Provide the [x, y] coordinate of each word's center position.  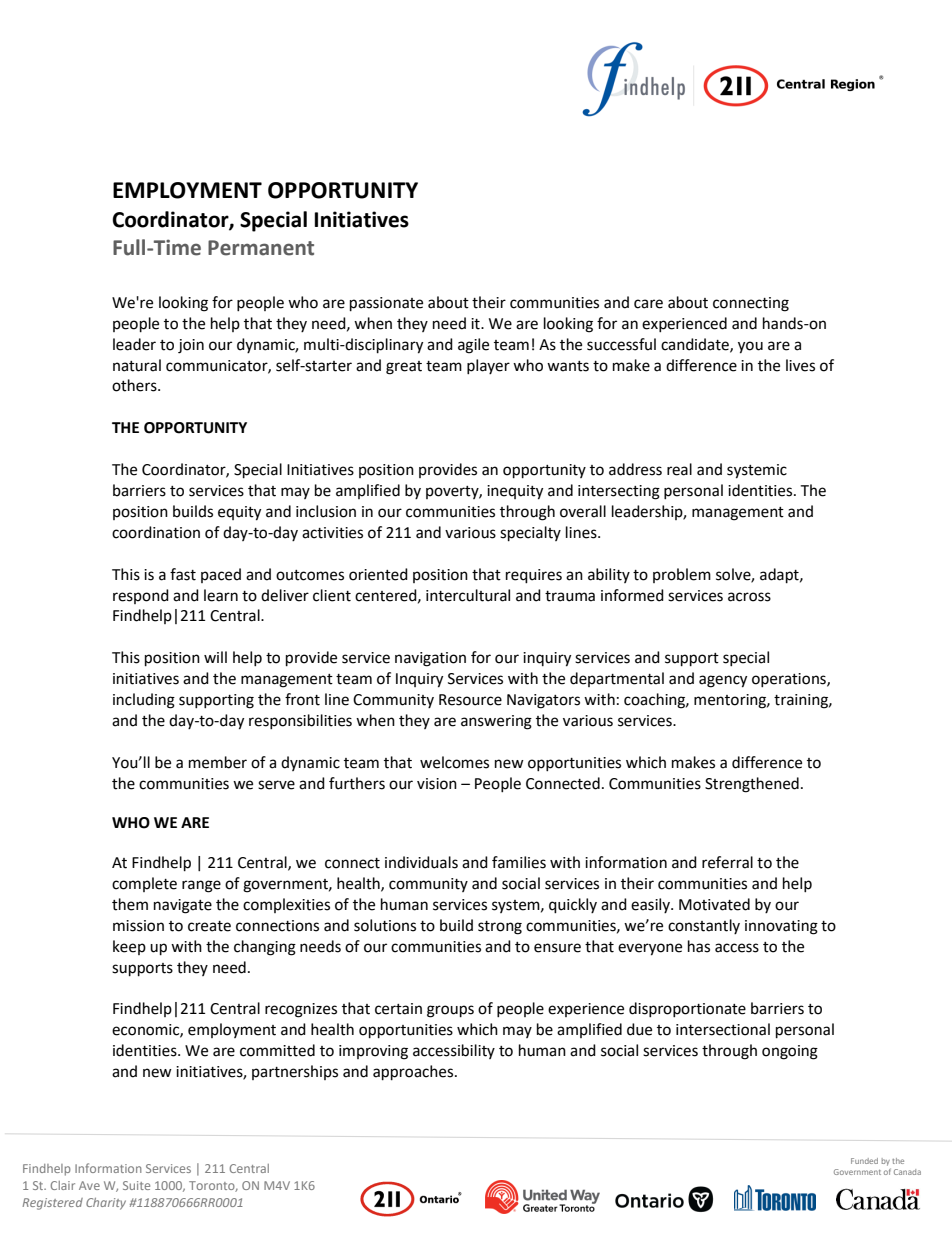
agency [723, 681]
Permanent [261, 248]
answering [496, 722]
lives [800, 365]
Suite [136, 1185]
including [144, 701]
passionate [386, 304]
